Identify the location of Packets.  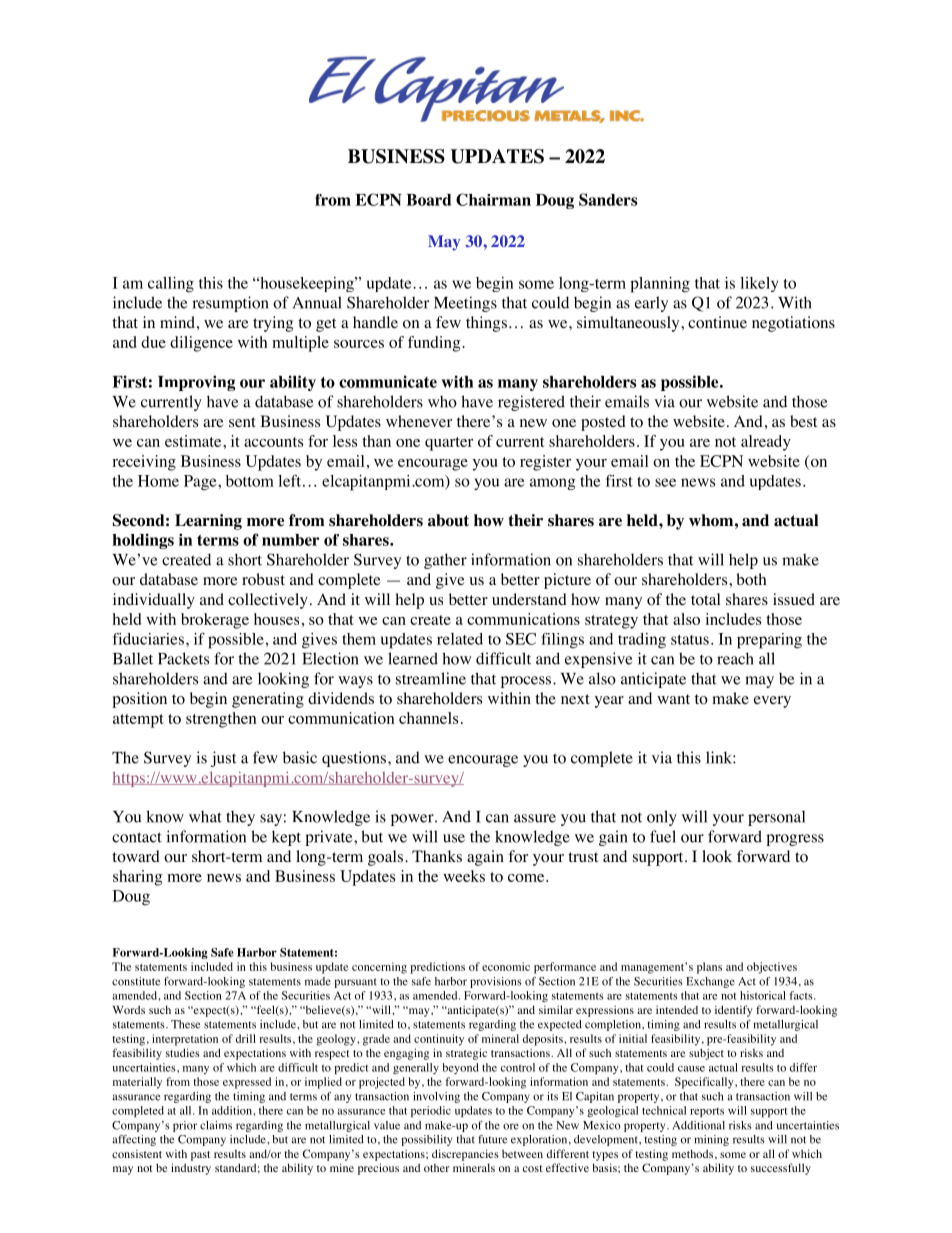
(183, 658).
